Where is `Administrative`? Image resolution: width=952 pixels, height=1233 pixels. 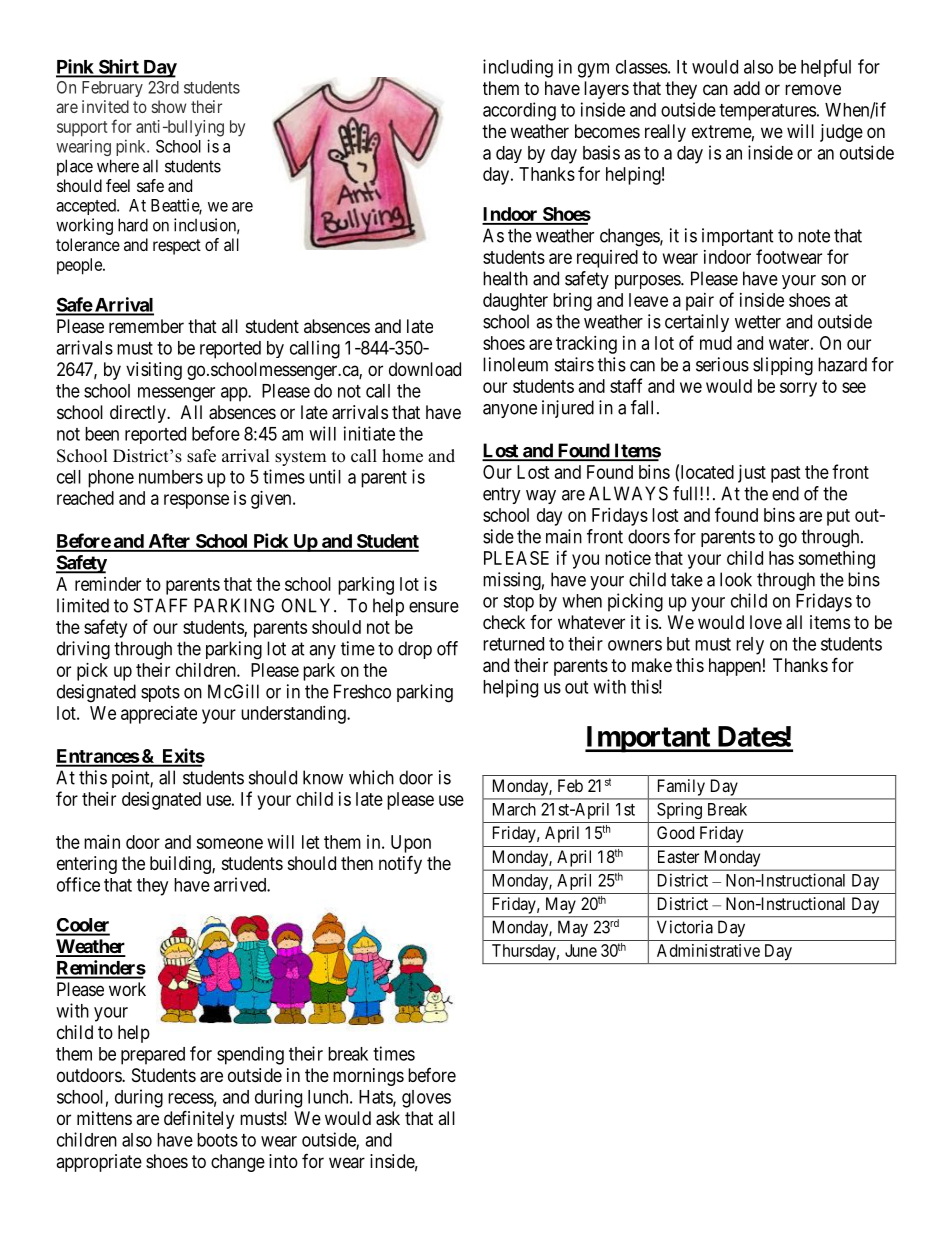
Administrative is located at coordinates (708, 950).
